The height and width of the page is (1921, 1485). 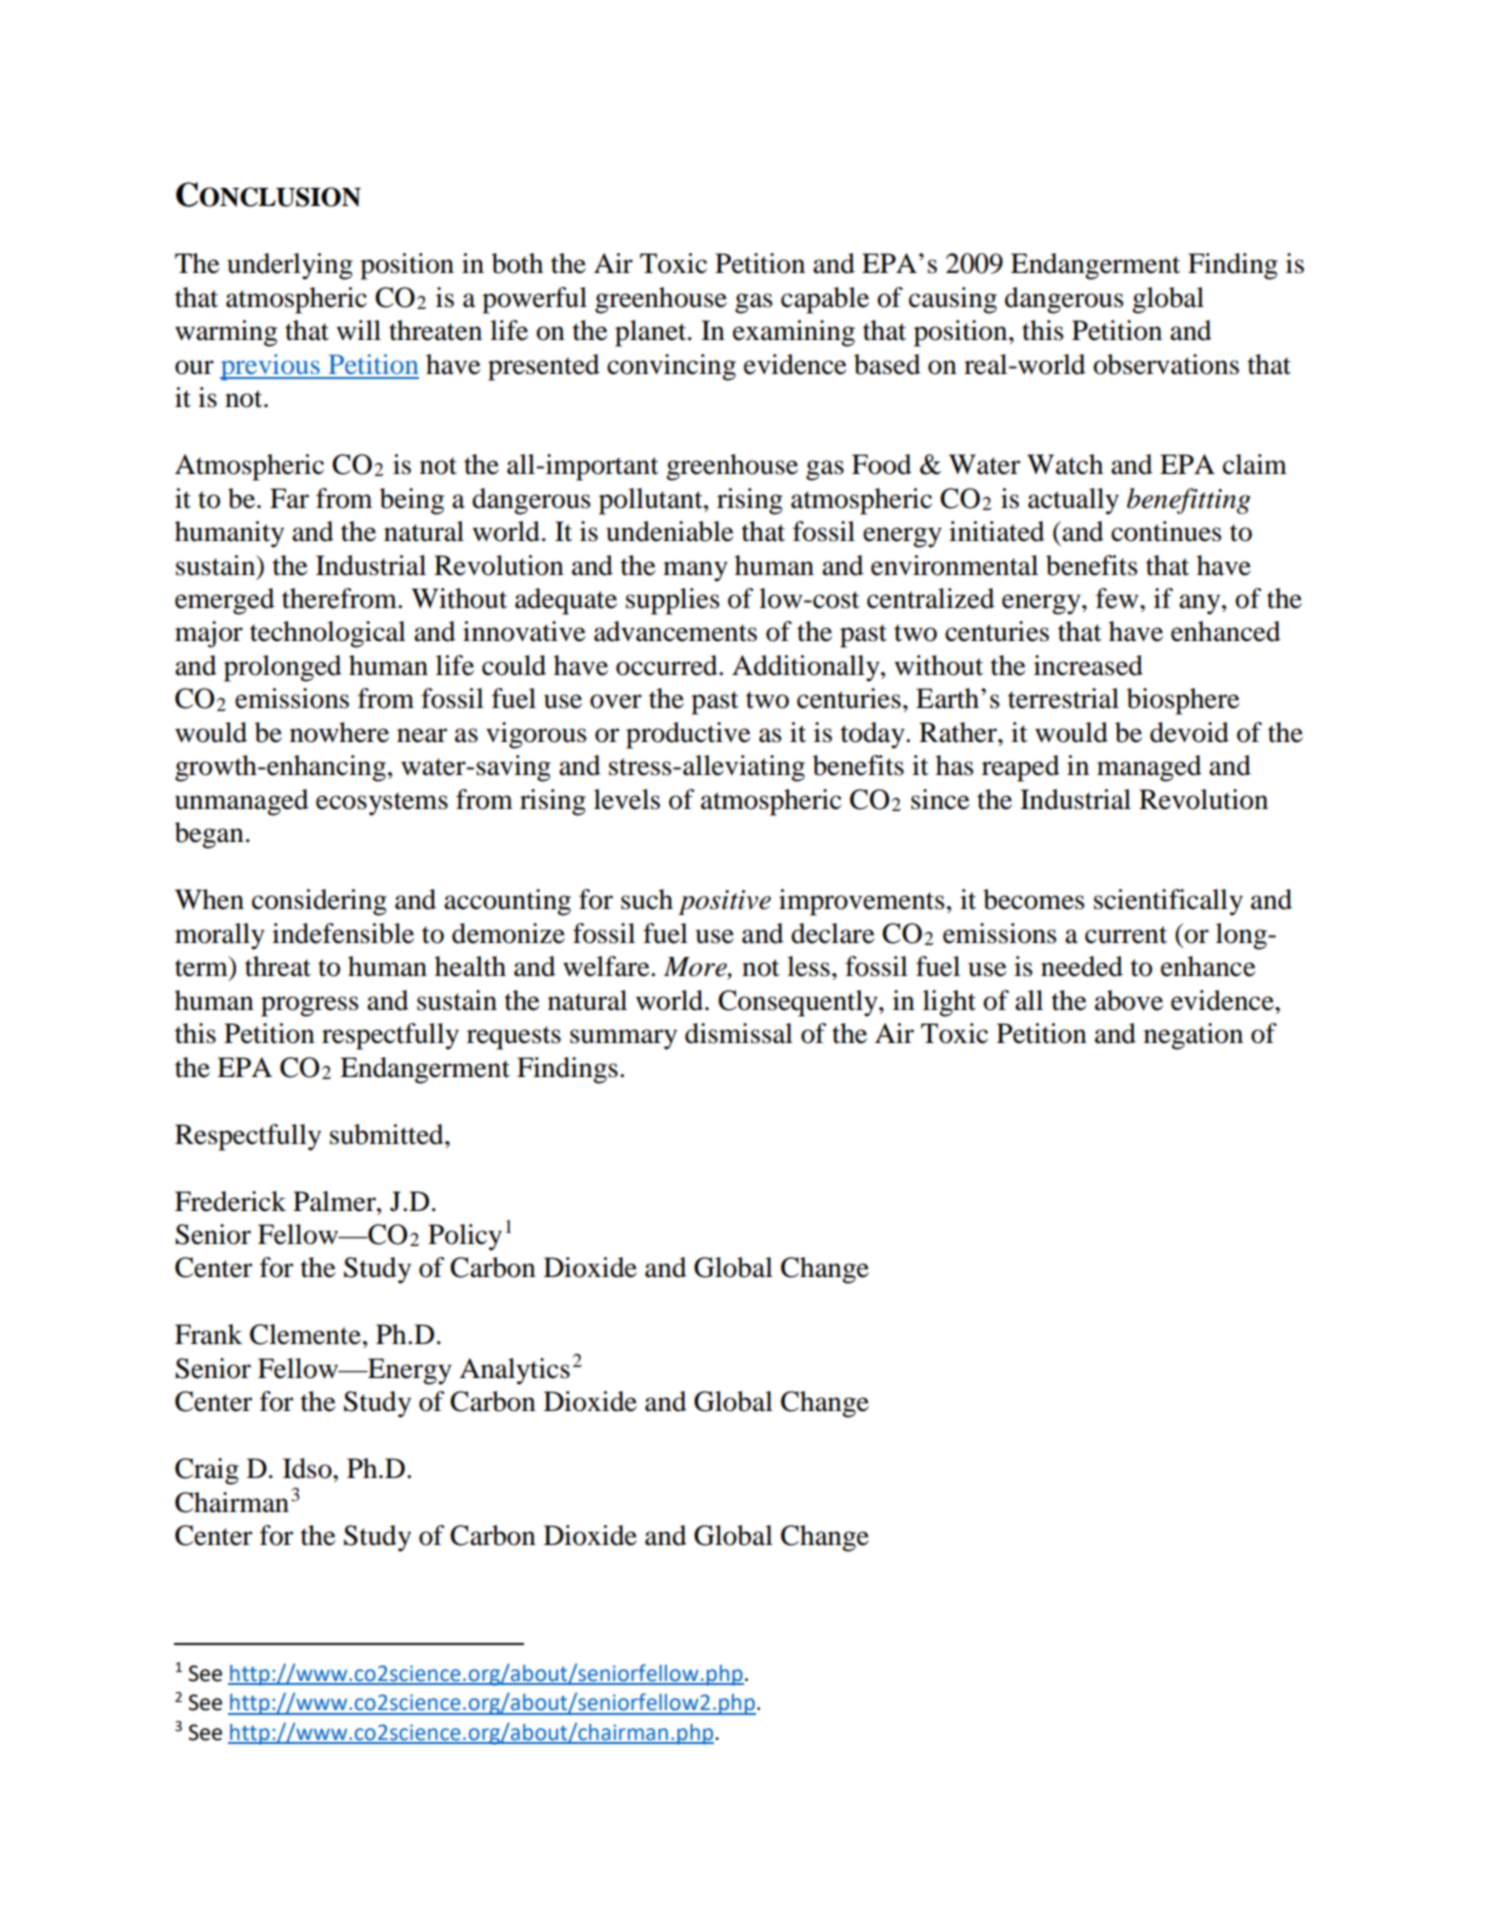 What do you see at coordinates (328, 634) in the page?
I see `technological` at bounding box center [328, 634].
